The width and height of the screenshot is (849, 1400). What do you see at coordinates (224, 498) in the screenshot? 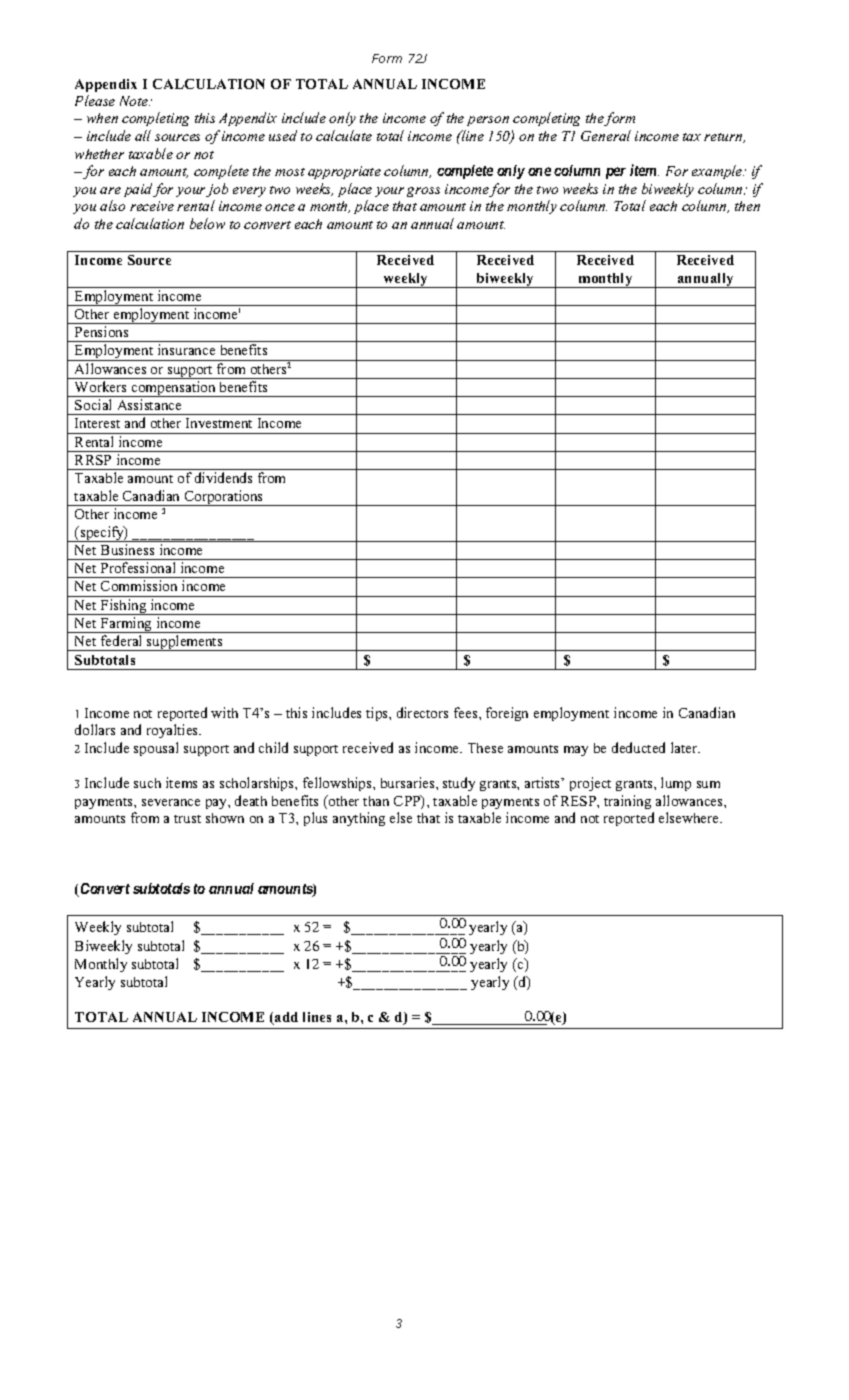
I see `Corporations` at bounding box center [224, 498].
